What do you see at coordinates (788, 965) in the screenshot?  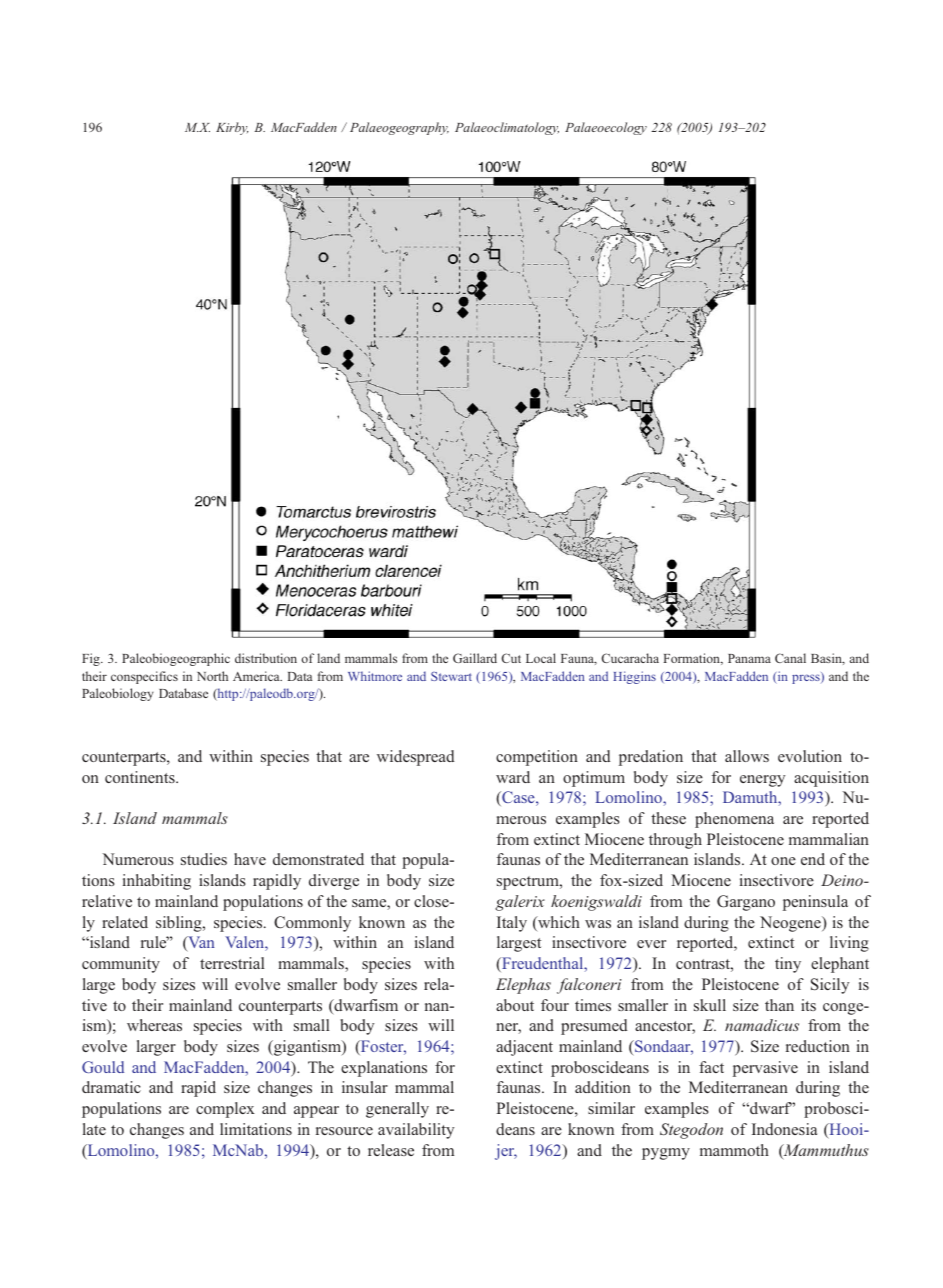 I see `tiny` at bounding box center [788, 965].
